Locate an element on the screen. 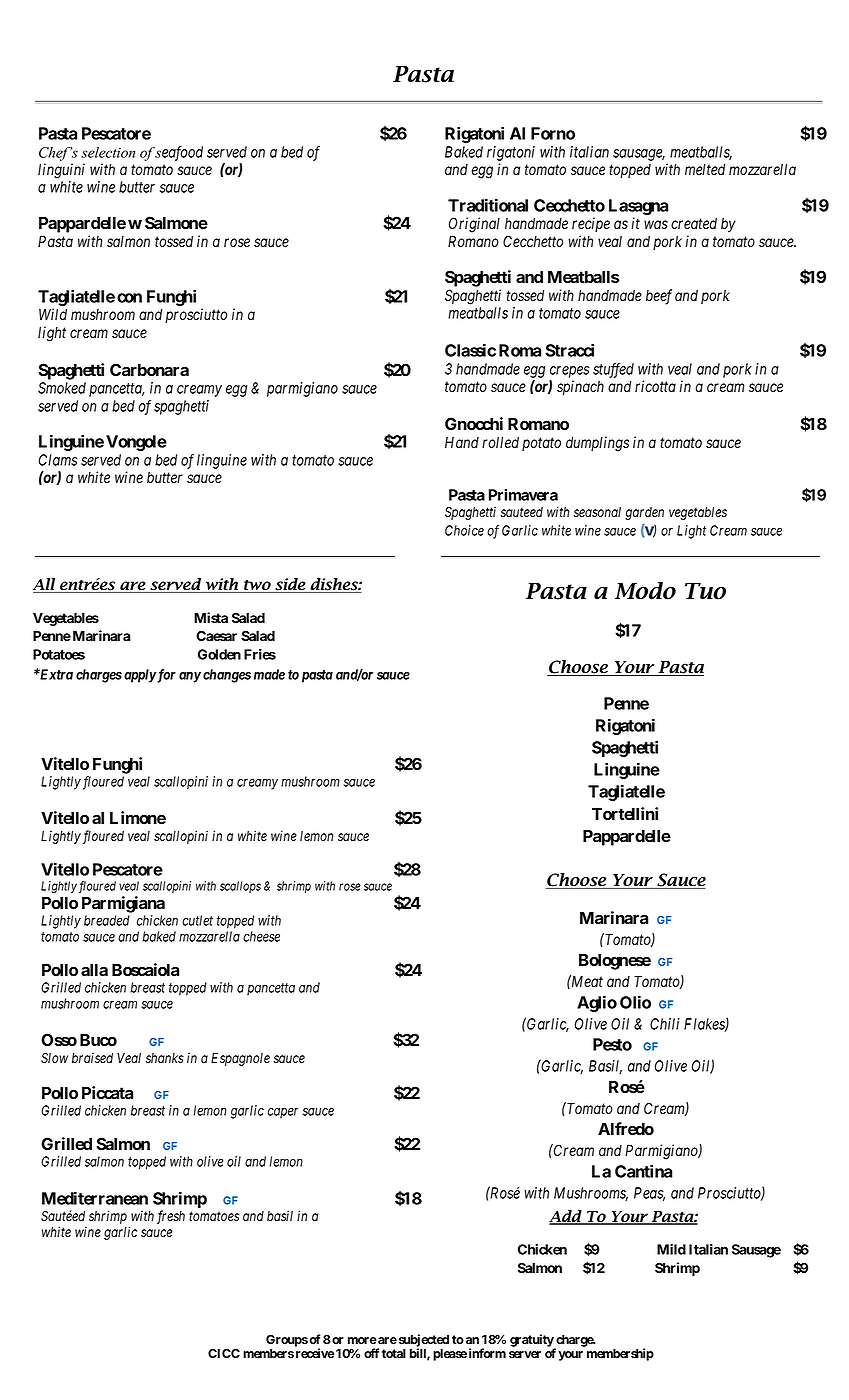 The height and width of the screenshot is (1400, 849). fresh is located at coordinates (171, 1217).
